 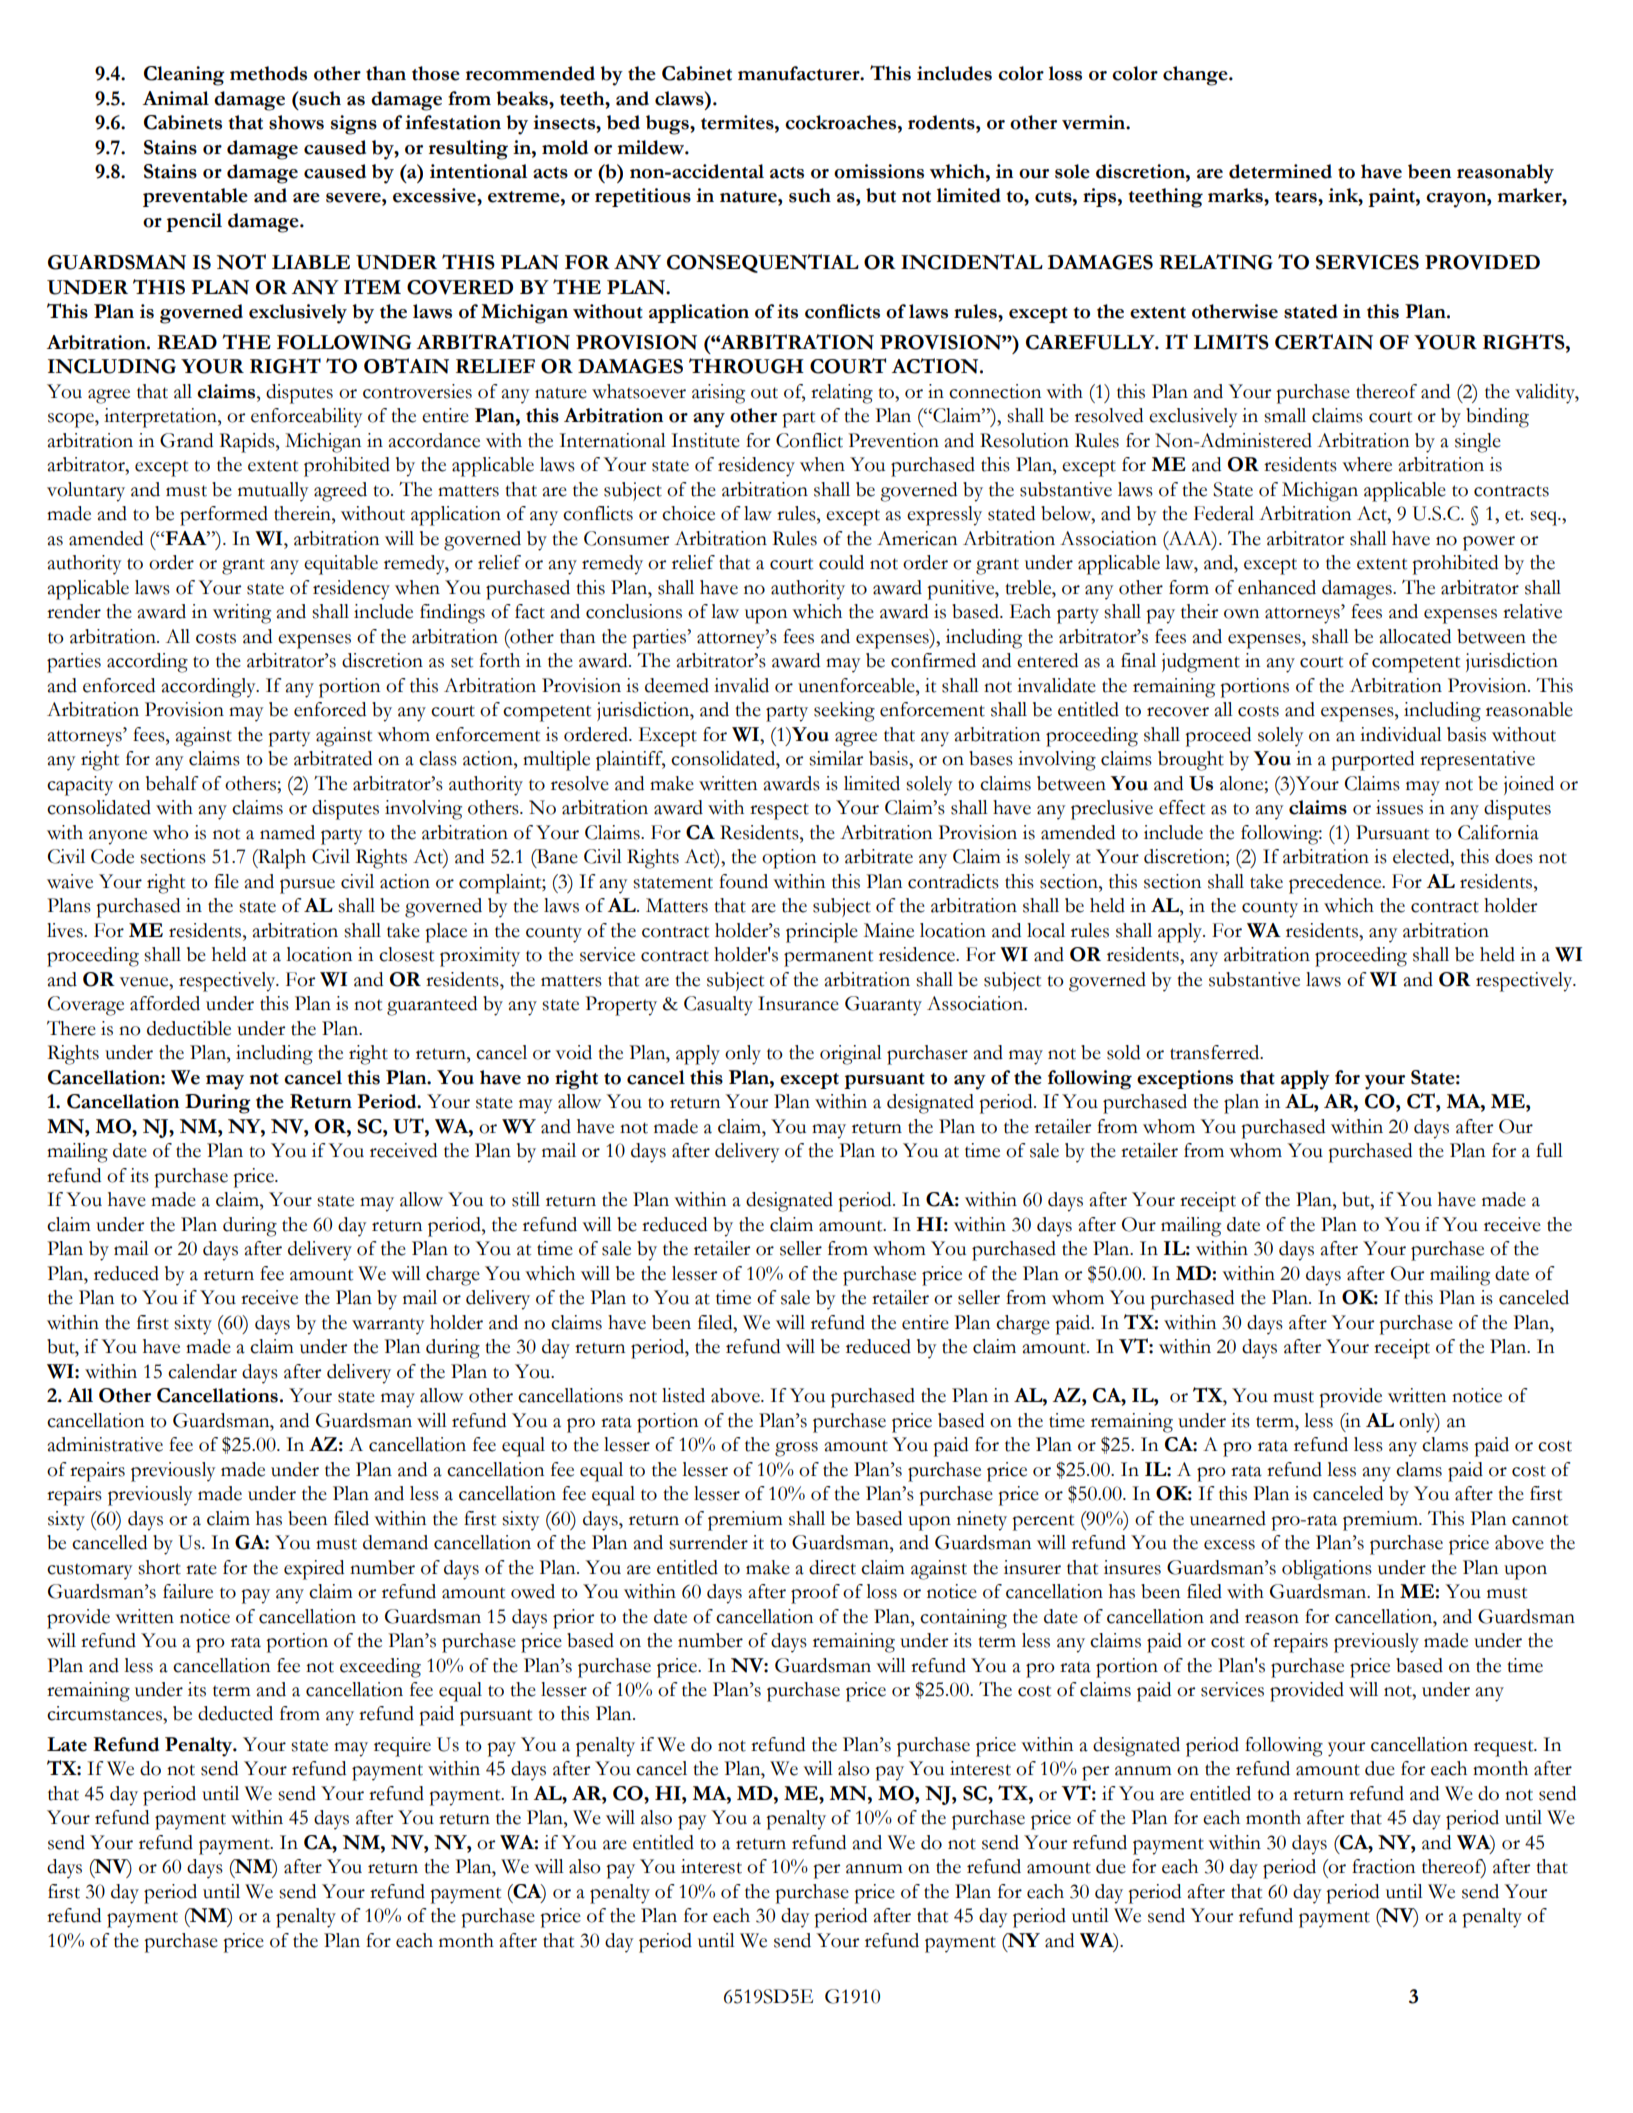 I want to click on principle, so click(x=822, y=933).
